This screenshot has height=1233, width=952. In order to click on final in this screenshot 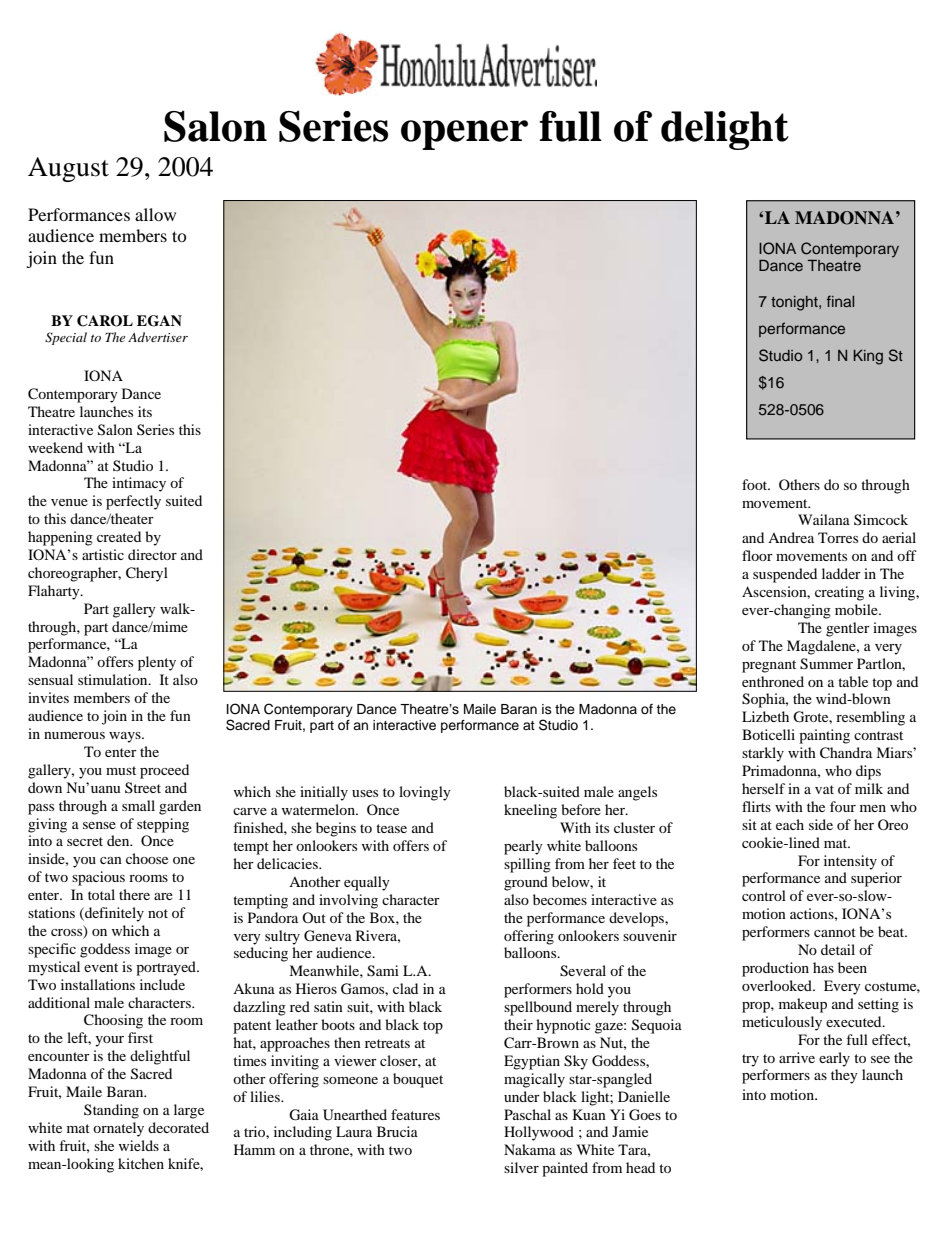, I will do `click(840, 301)`.
